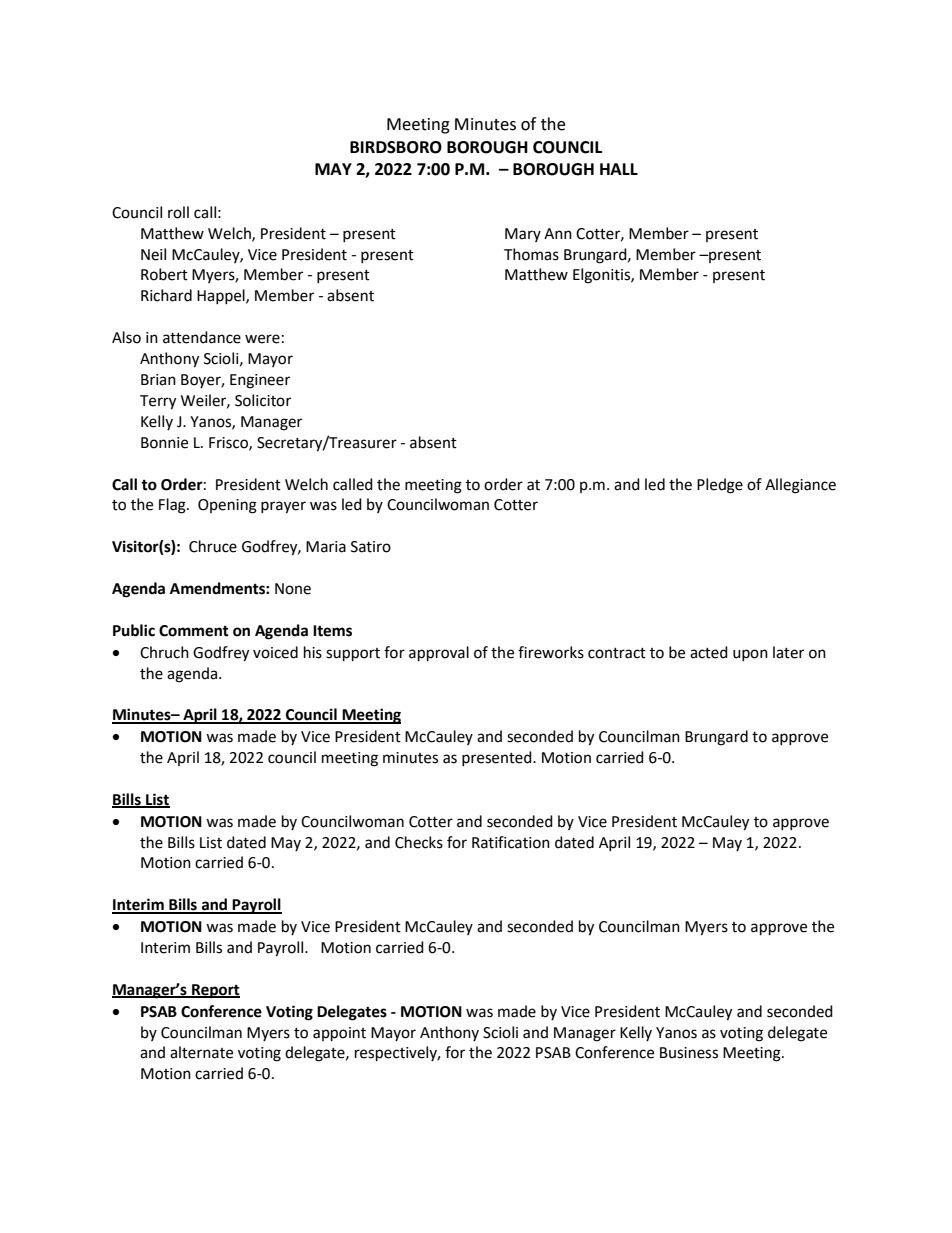 The height and width of the page is (1233, 952). I want to click on HALL, so click(619, 169).
